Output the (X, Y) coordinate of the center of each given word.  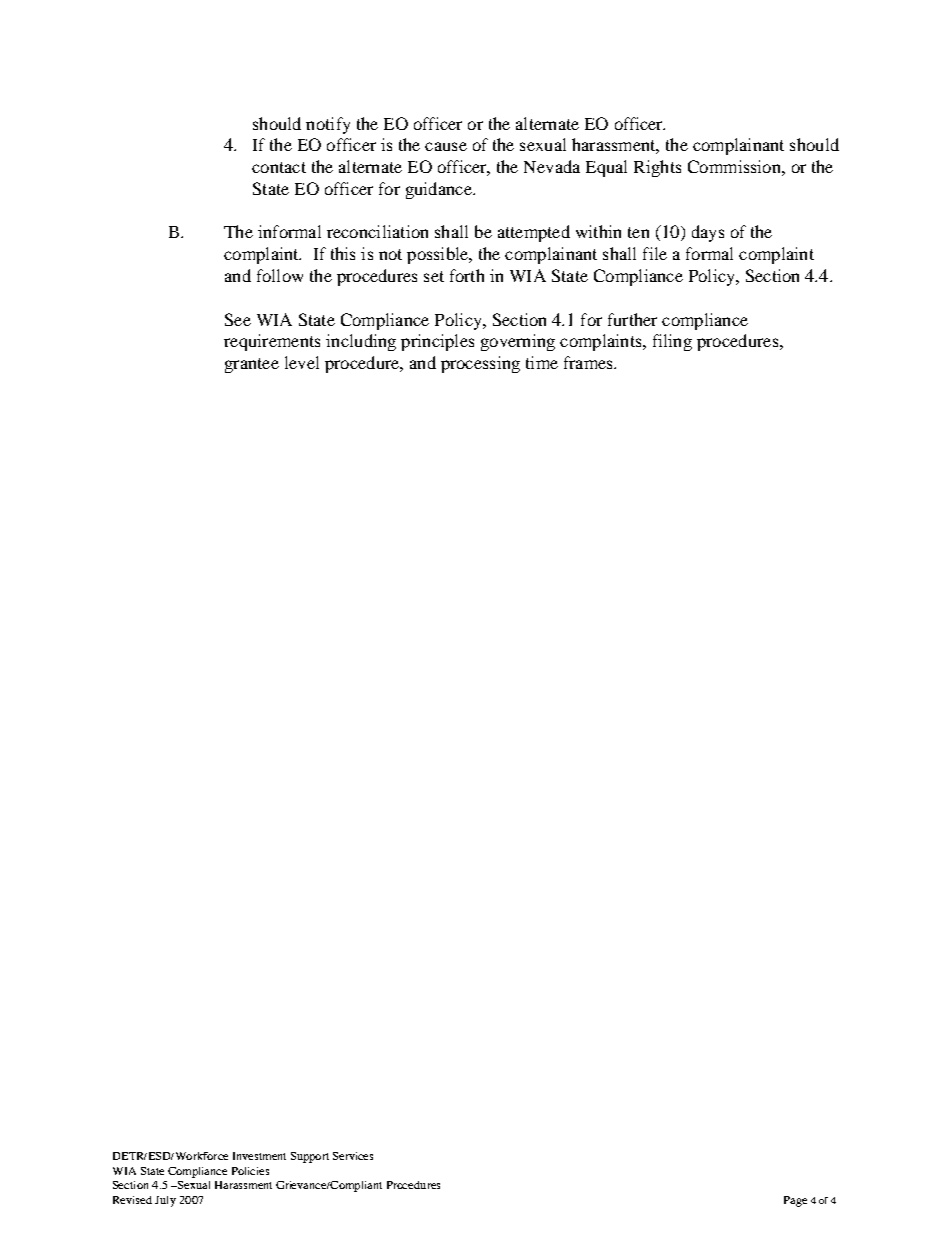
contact (279, 167)
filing (672, 342)
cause (446, 146)
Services (353, 1156)
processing (480, 364)
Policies (250, 1171)
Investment (259, 1156)
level (302, 362)
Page (795, 1201)
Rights (657, 168)
